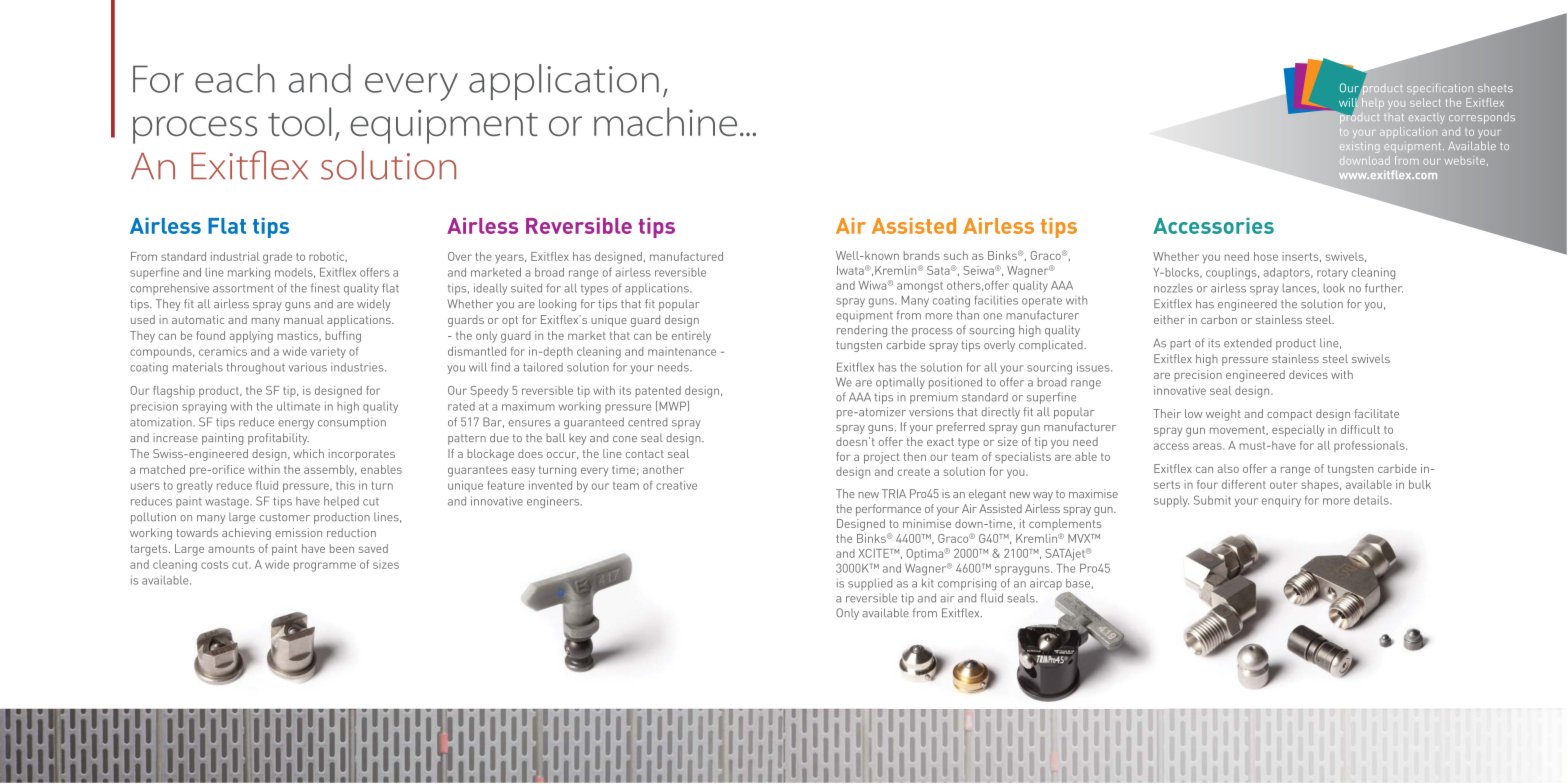 The image size is (1568, 784). I want to click on versions, so click(931, 411).
